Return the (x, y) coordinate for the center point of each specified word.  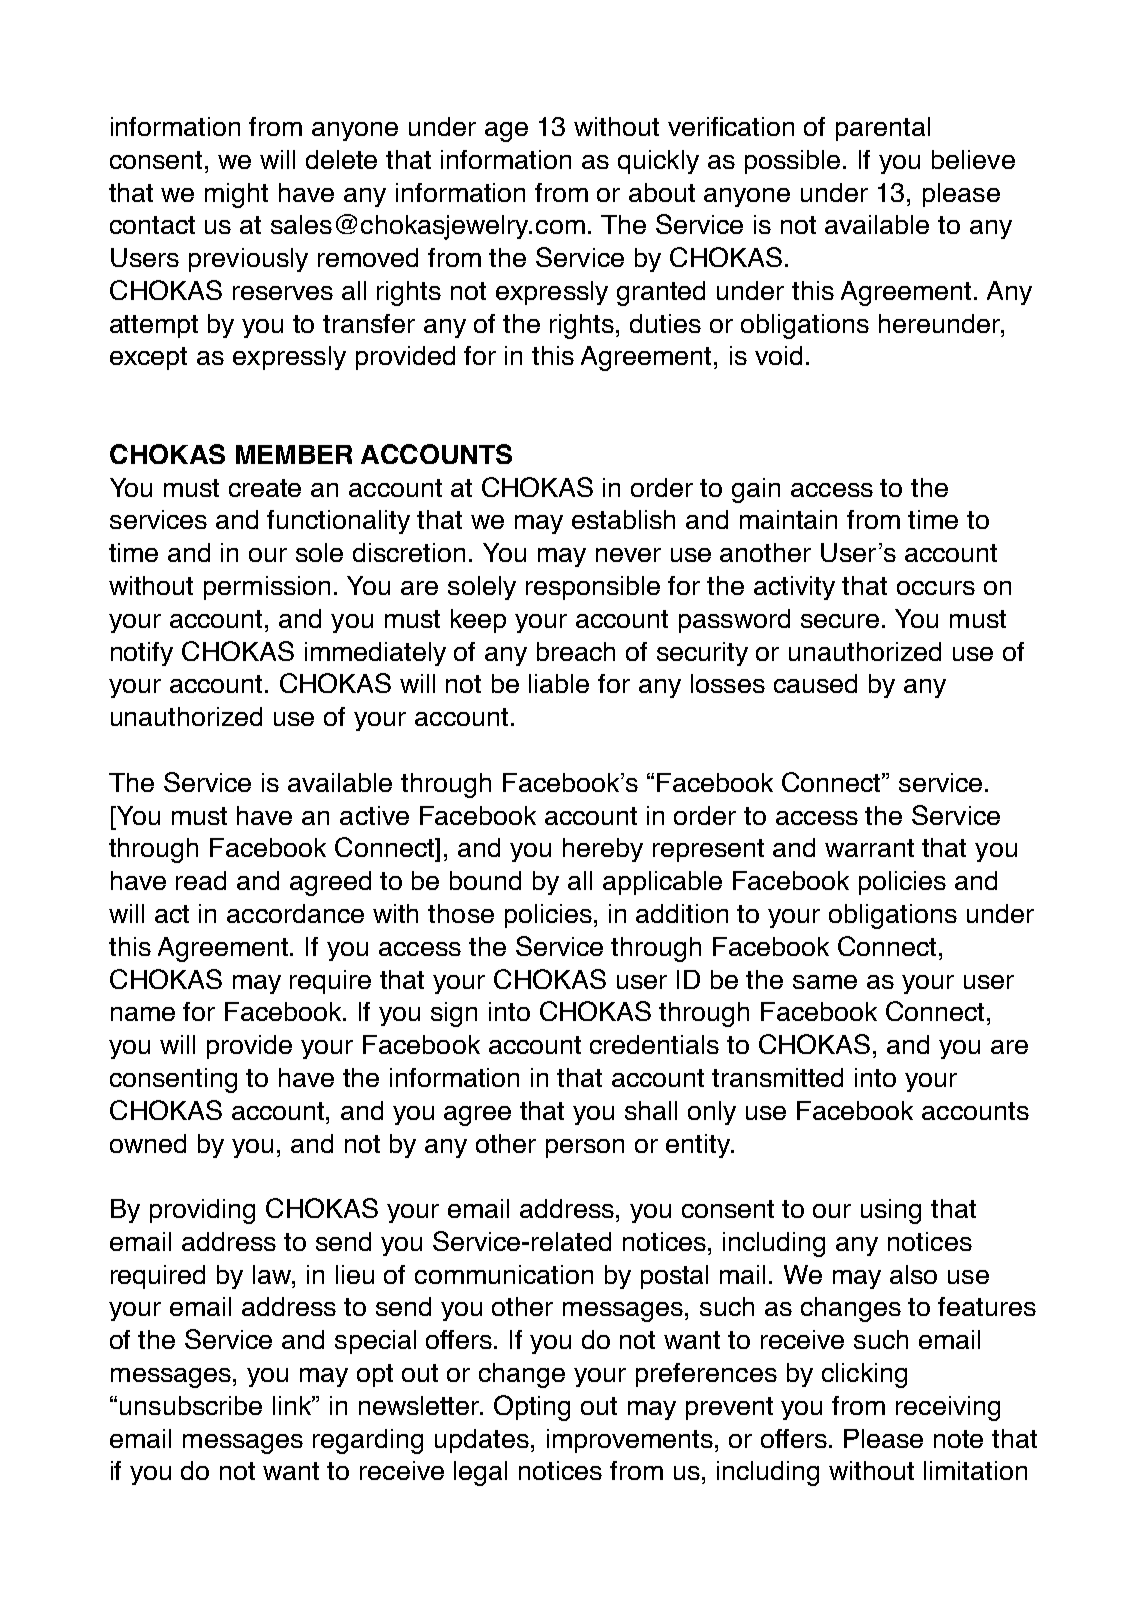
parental (883, 129)
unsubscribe (191, 1405)
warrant (869, 848)
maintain (788, 519)
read (201, 880)
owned (148, 1143)
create (265, 488)
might (236, 195)
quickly (658, 162)
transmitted (777, 1077)
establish (623, 519)
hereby (603, 850)
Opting (532, 1408)
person (585, 1148)
